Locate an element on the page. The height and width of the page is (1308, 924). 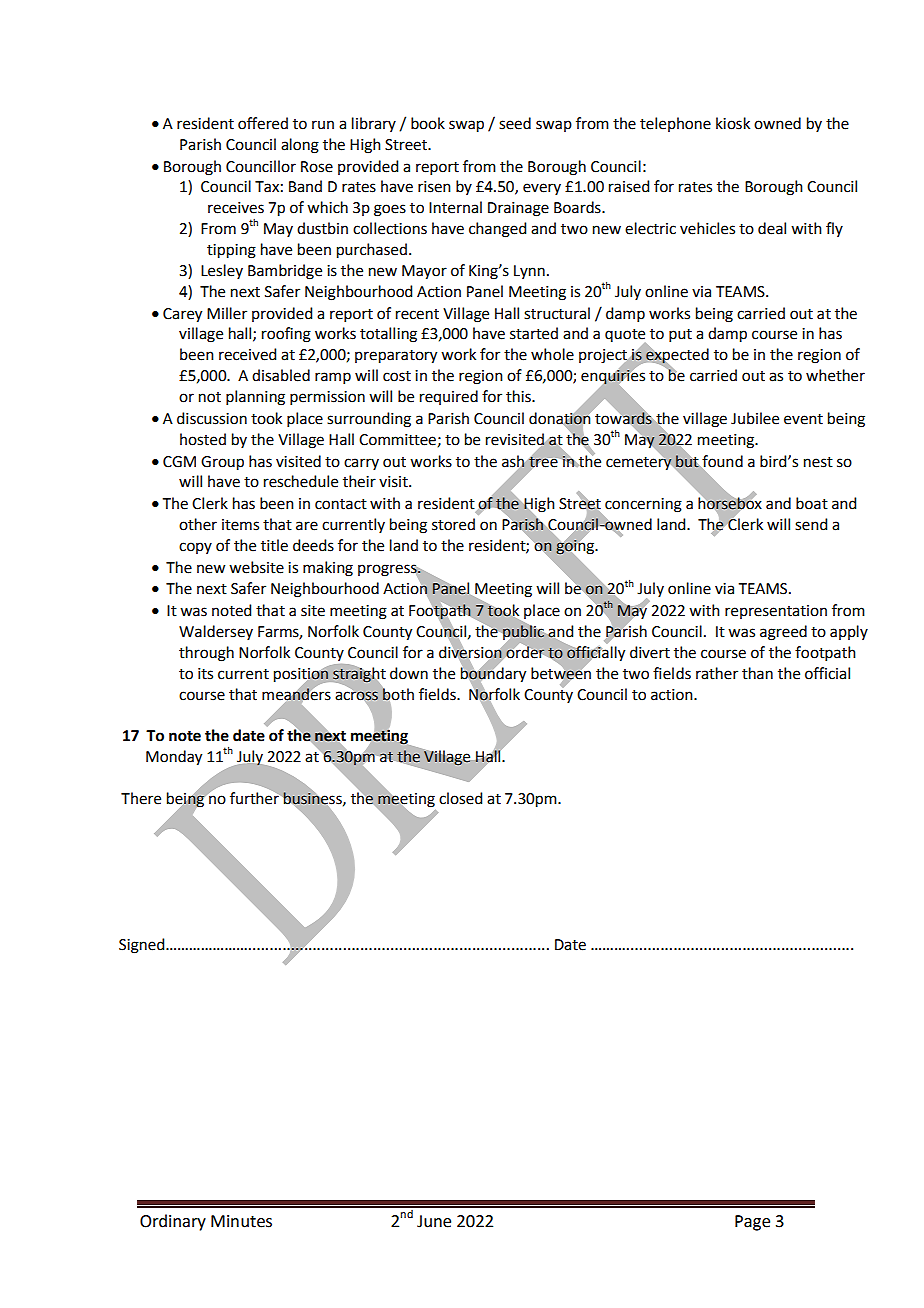
Monday is located at coordinates (174, 758).
